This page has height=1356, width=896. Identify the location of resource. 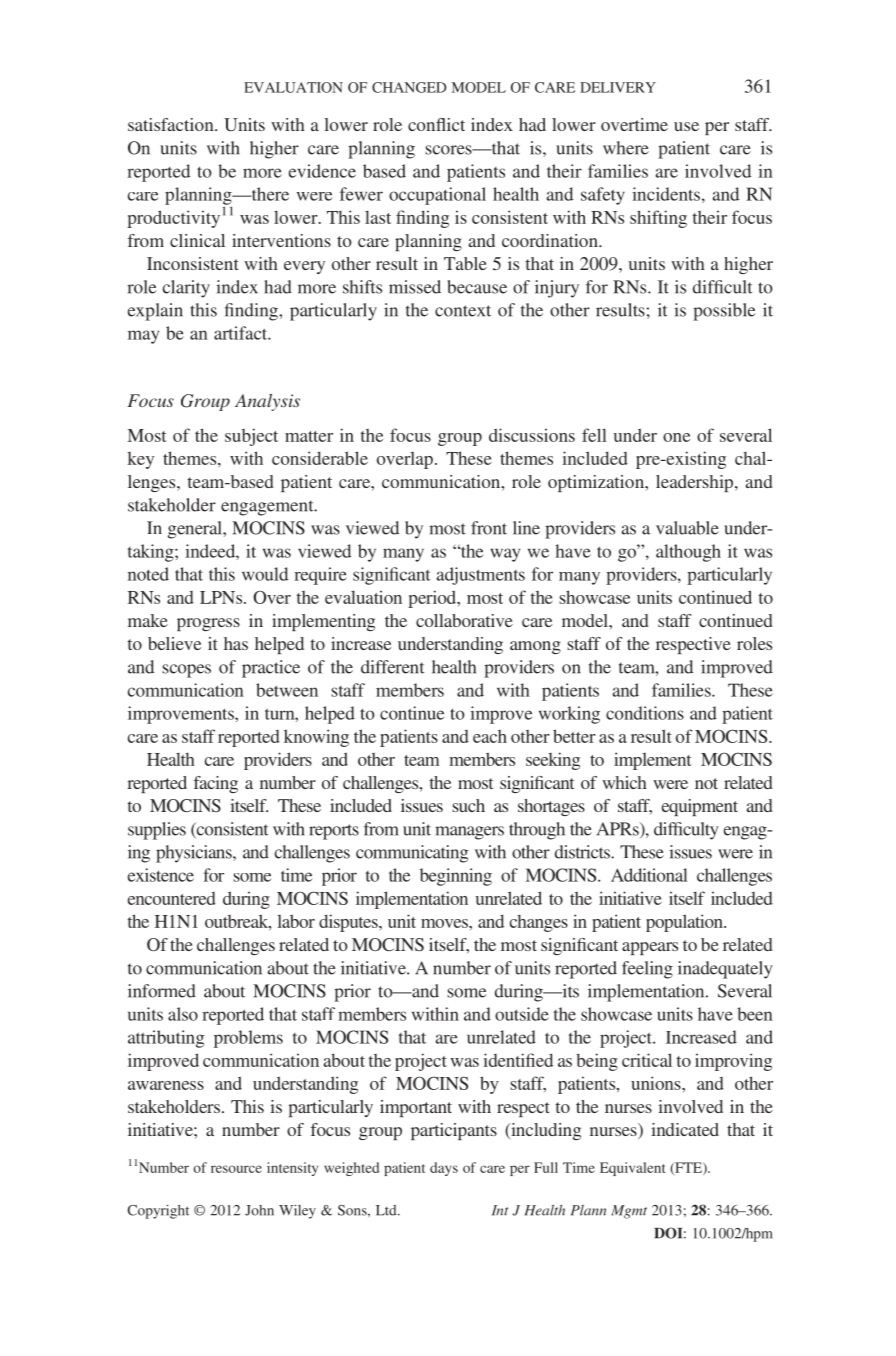
(236, 1169).
